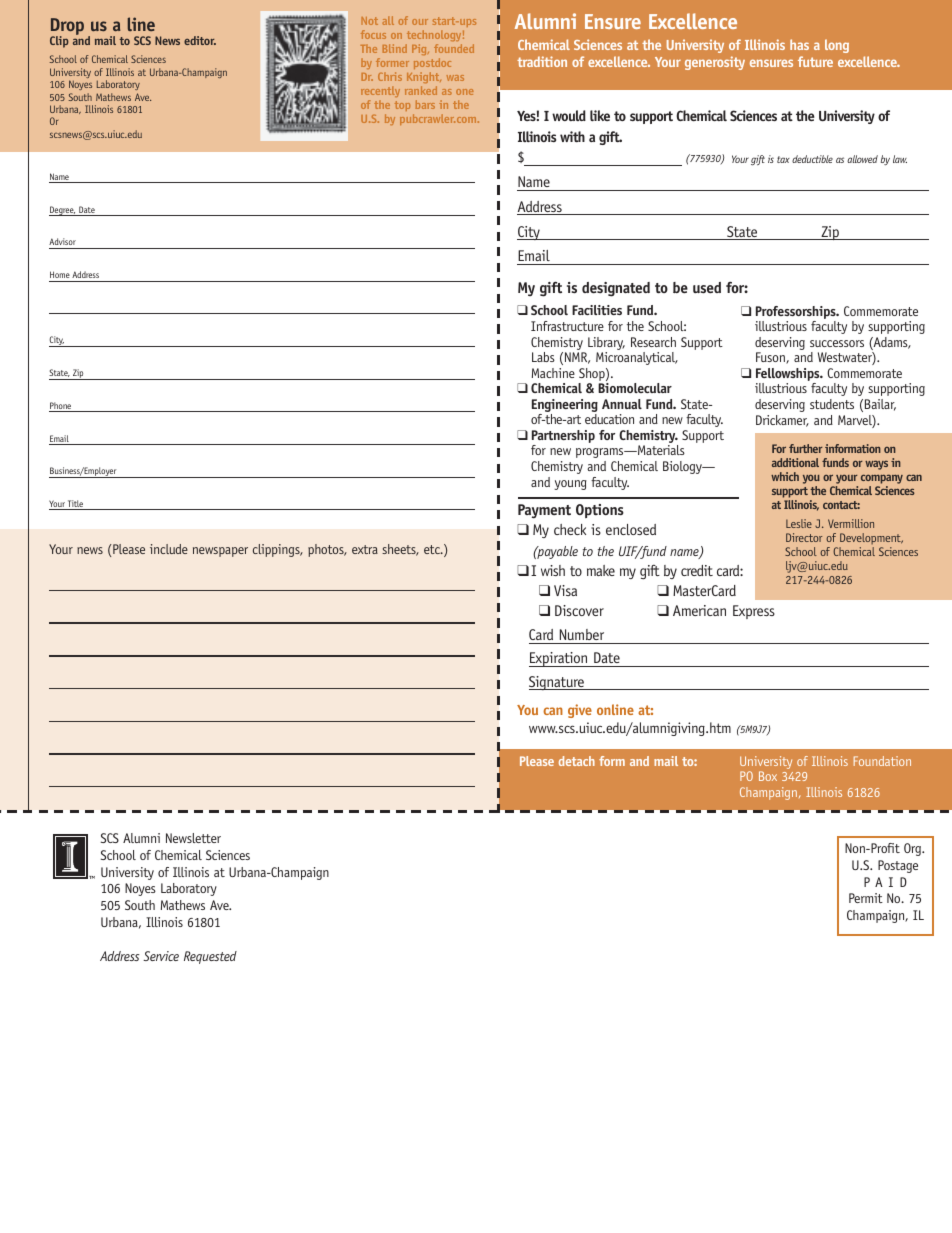 This screenshot has width=952, height=1233. I want to click on Service, so click(161, 956).
